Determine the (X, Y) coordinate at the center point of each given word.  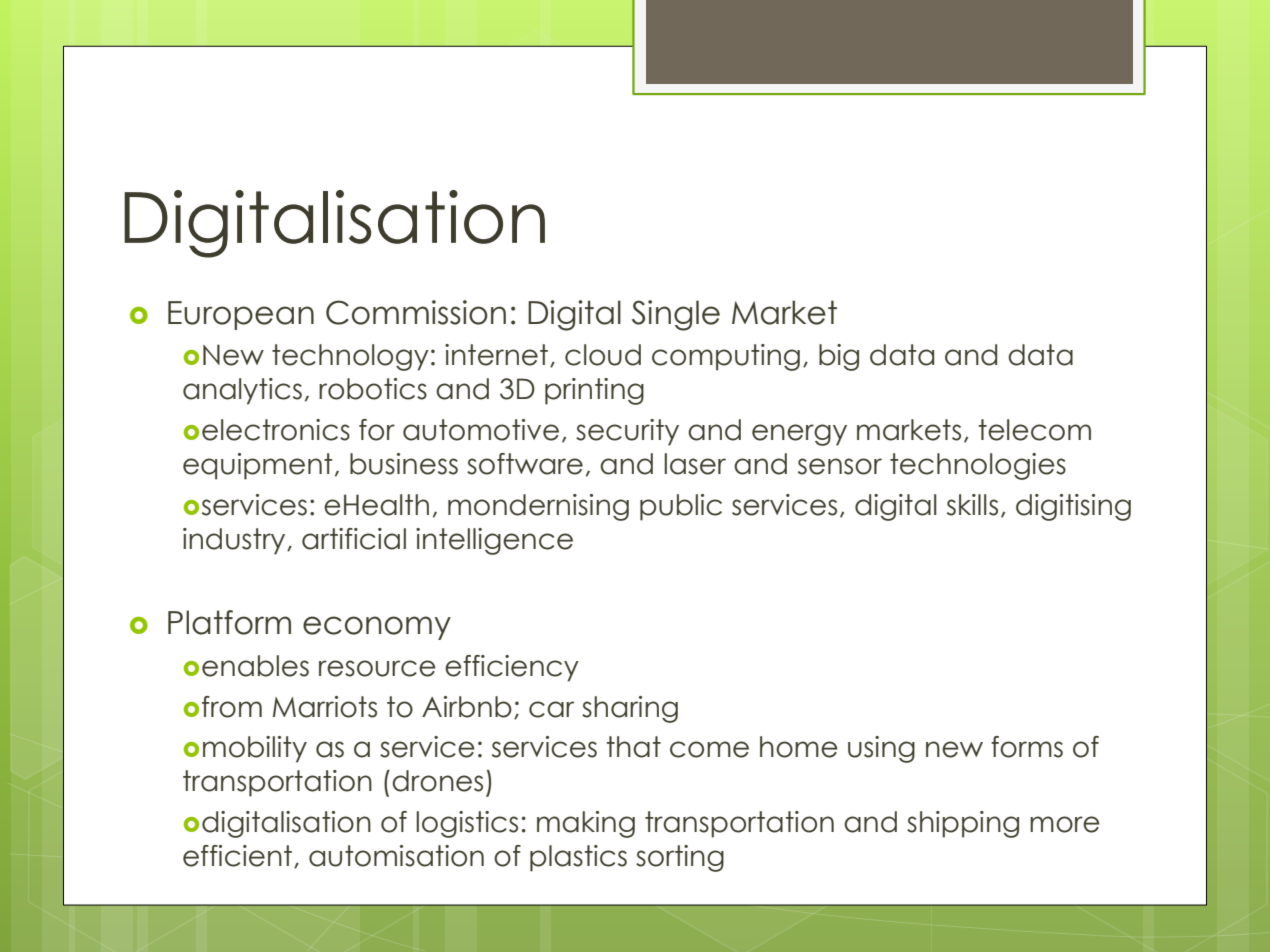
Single (676, 315)
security (627, 432)
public (681, 507)
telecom (1035, 430)
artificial (354, 539)
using (881, 749)
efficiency (512, 668)
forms (1027, 747)
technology (350, 357)
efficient (239, 856)
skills (972, 505)
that (634, 747)
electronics (276, 430)
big (839, 357)
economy (377, 628)
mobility (255, 749)
